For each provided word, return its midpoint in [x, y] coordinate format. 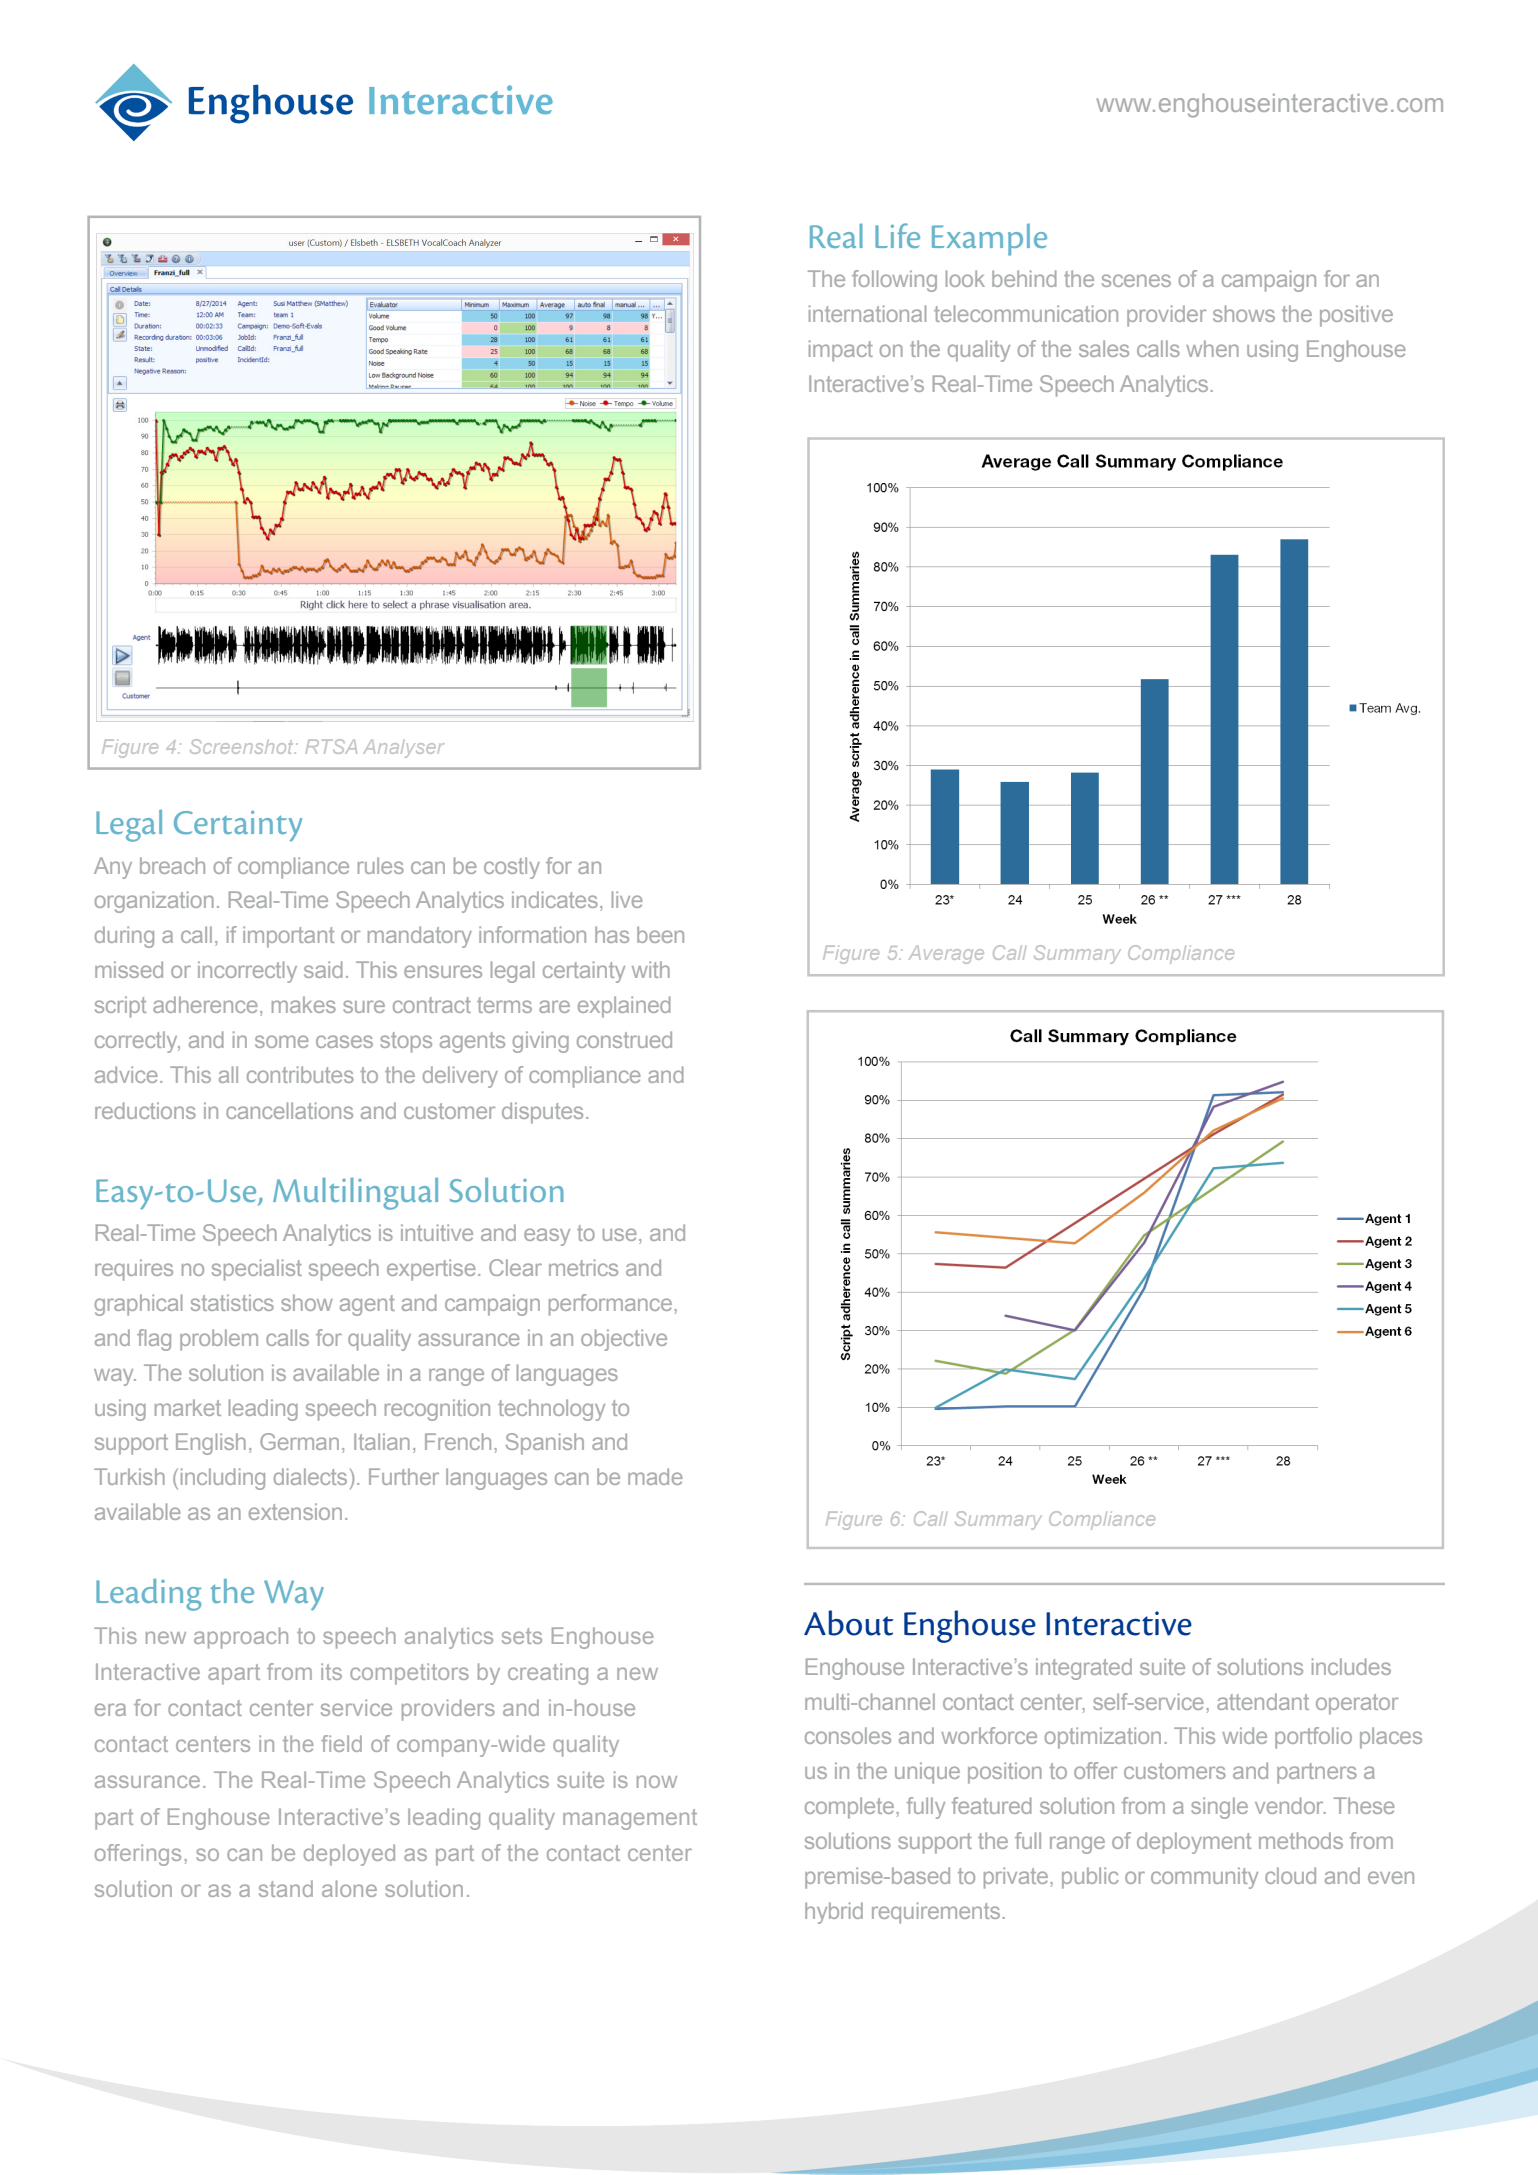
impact [841, 351]
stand [286, 1888]
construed [624, 1039]
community [1204, 1878]
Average [946, 954]
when [1212, 348]
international [867, 313]
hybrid [834, 1913]
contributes [300, 1074]
